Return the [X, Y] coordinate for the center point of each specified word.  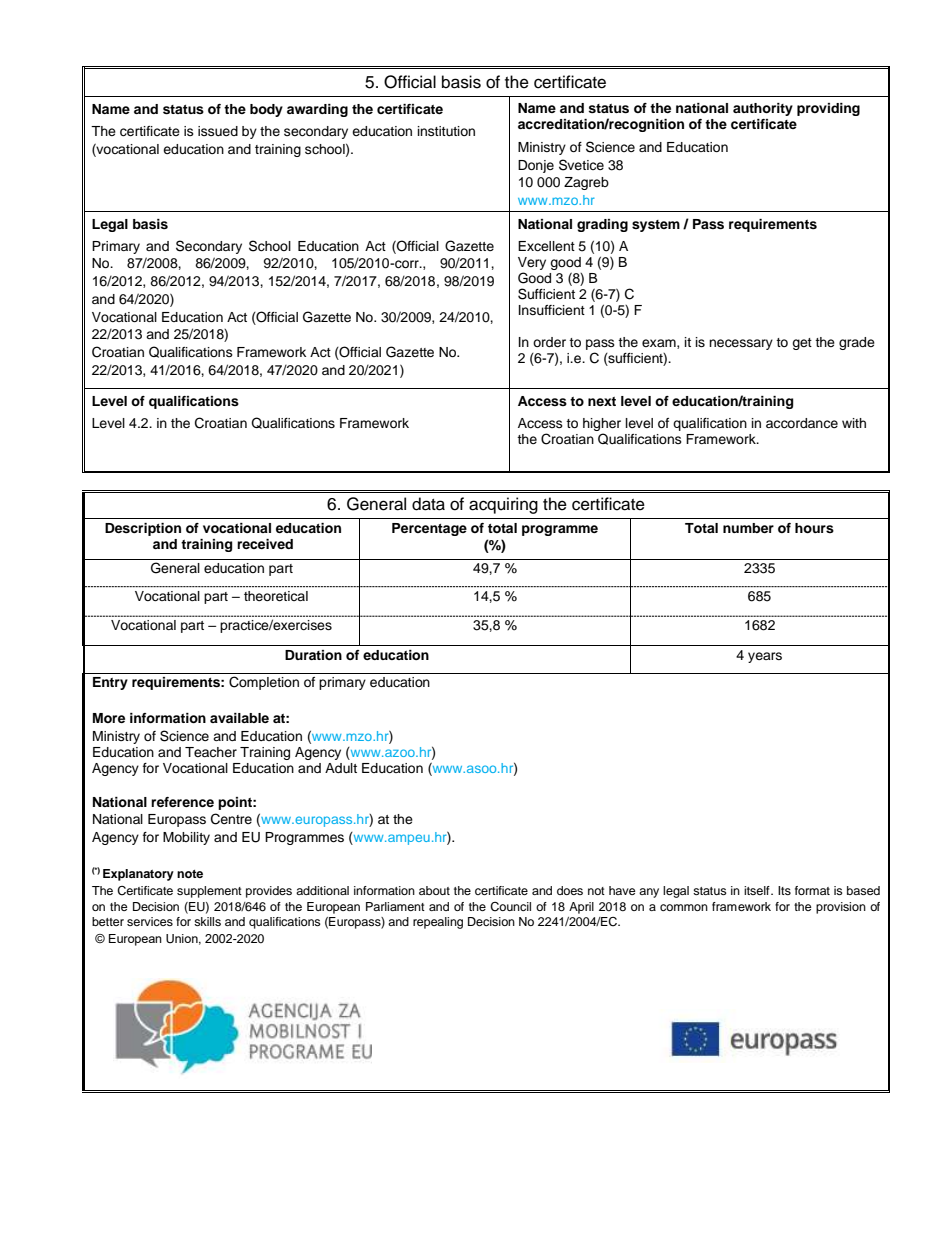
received [265, 544]
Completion [264, 683]
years [765, 657]
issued [218, 131]
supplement [209, 892]
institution [446, 131]
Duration [313, 655]
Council [510, 907]
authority [763, 109]
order [549, 342]
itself [758, 890]
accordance [802, 423]
